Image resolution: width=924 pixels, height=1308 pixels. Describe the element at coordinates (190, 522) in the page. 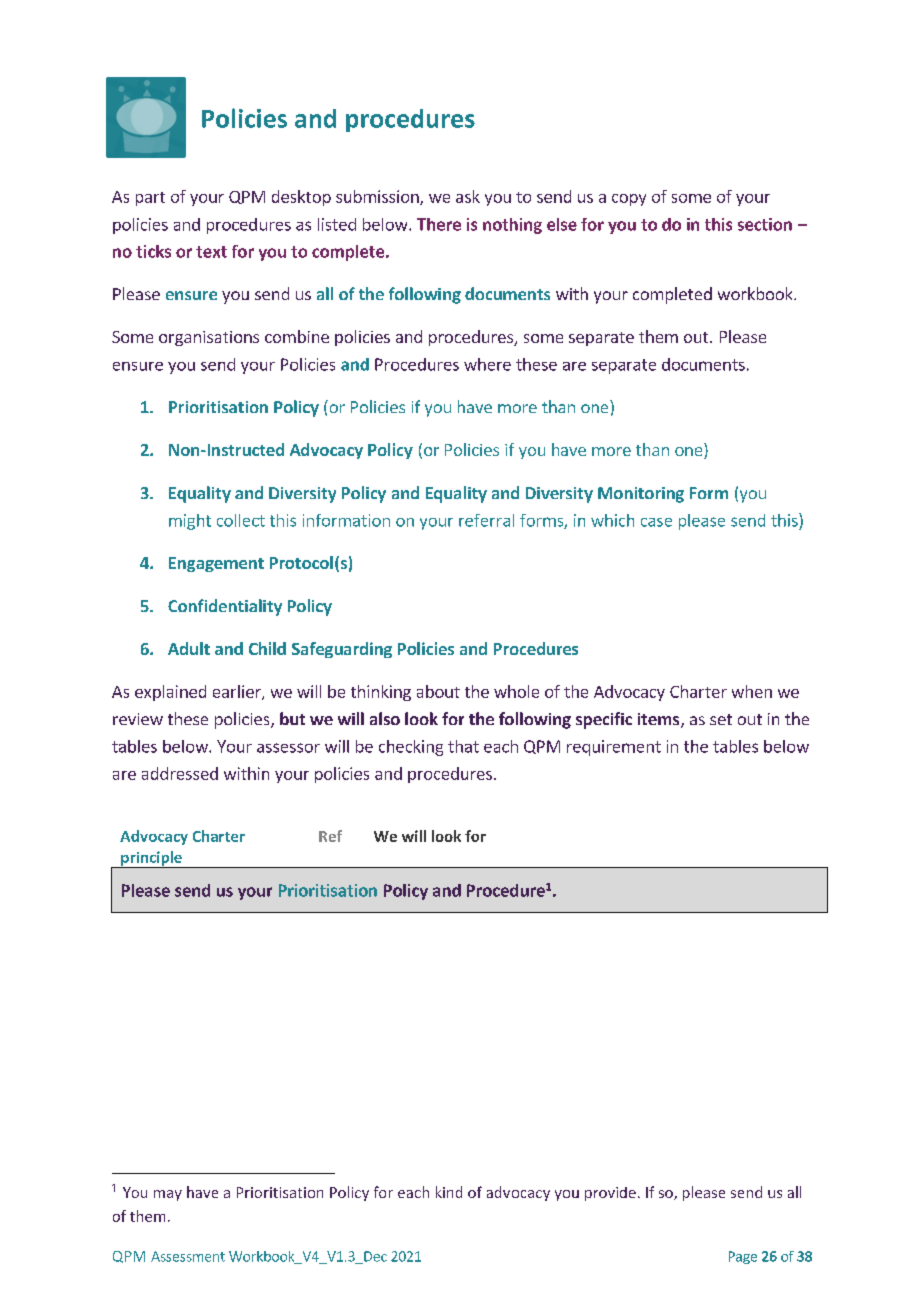

I see `might` at that location.
